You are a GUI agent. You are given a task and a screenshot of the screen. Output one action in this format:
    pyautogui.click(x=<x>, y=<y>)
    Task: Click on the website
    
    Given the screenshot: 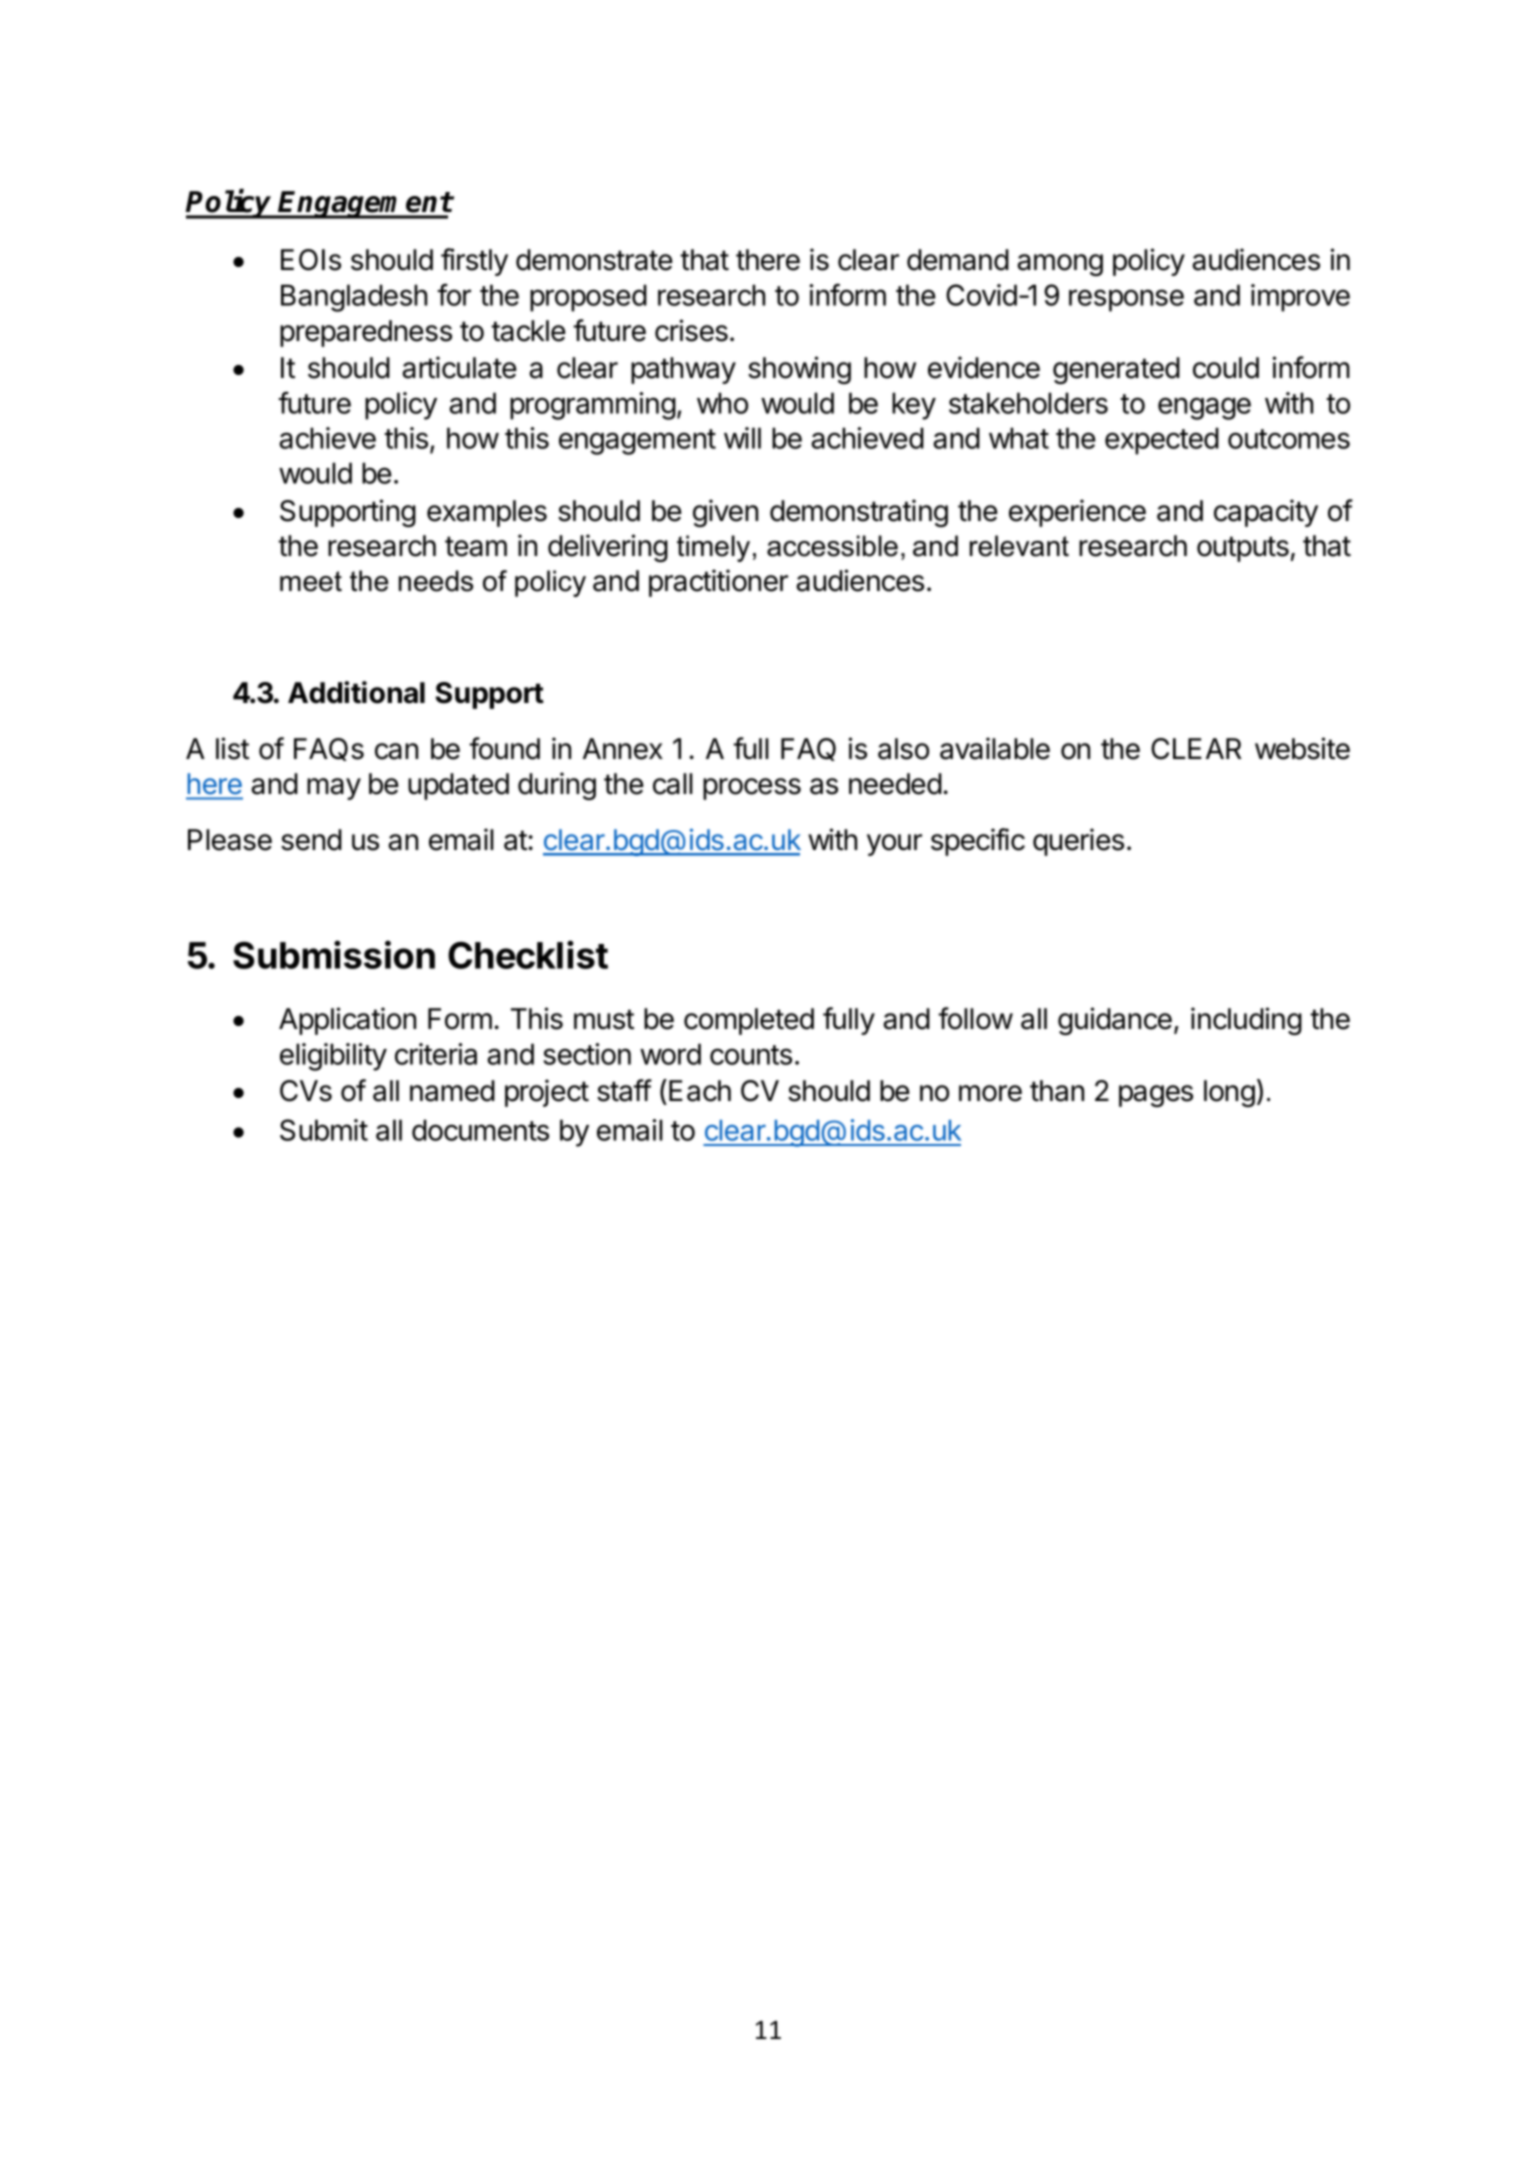 What is the action you would take?
    pyautogui.click(x=1302, y=748)
